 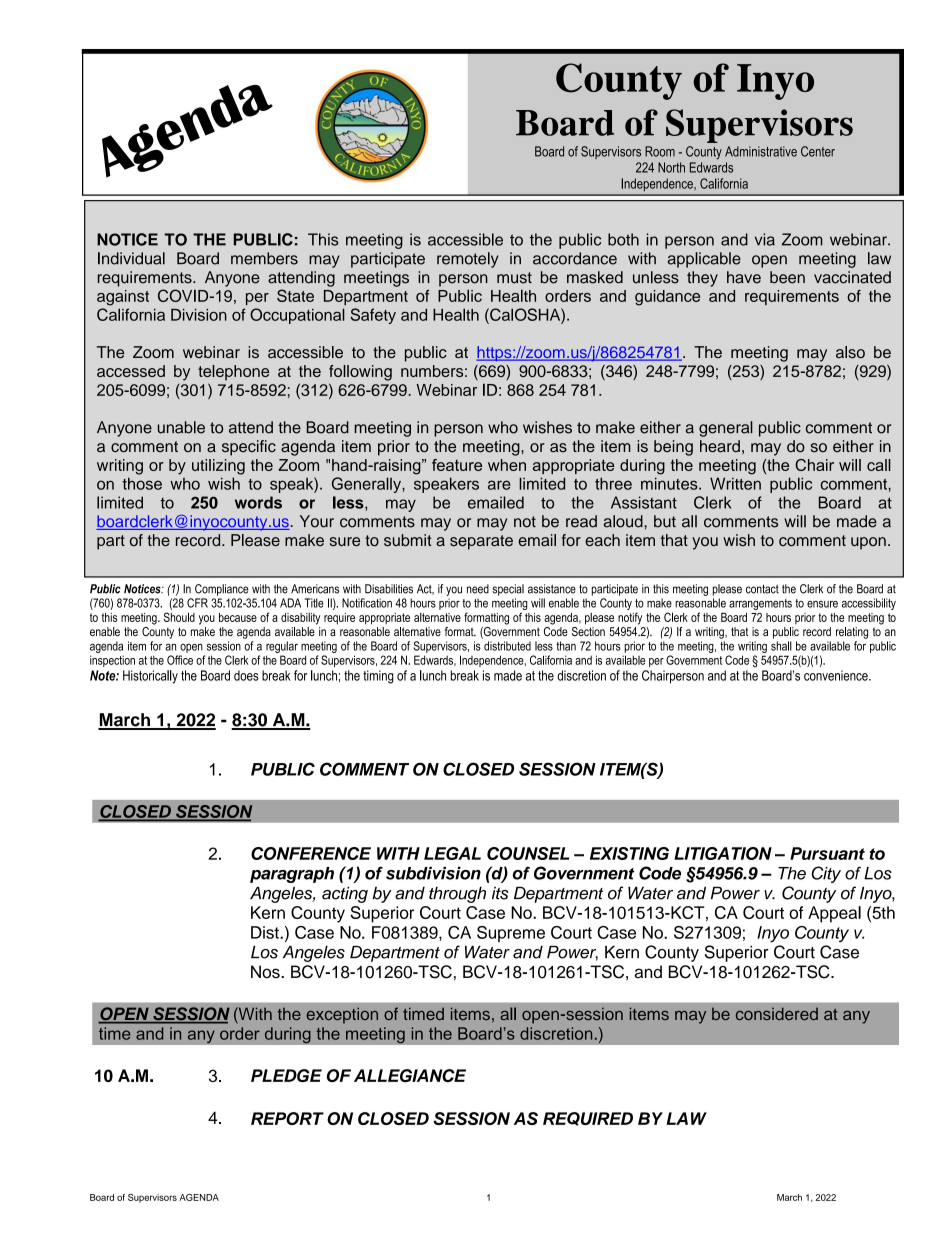 I want to click on members, so click(x=264, y=258).
